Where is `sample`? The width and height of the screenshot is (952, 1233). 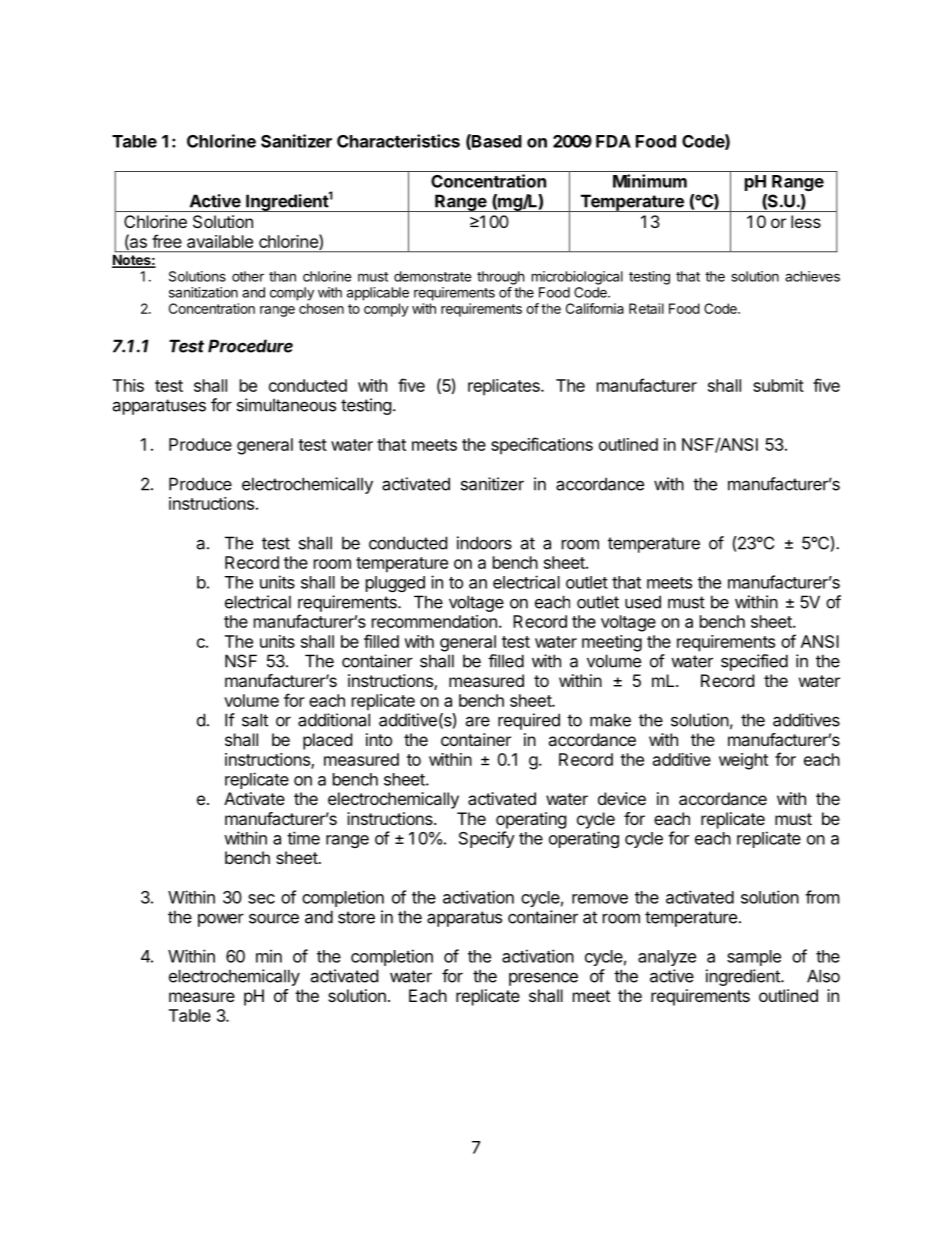
sample is located at coordinates (754, 958).
